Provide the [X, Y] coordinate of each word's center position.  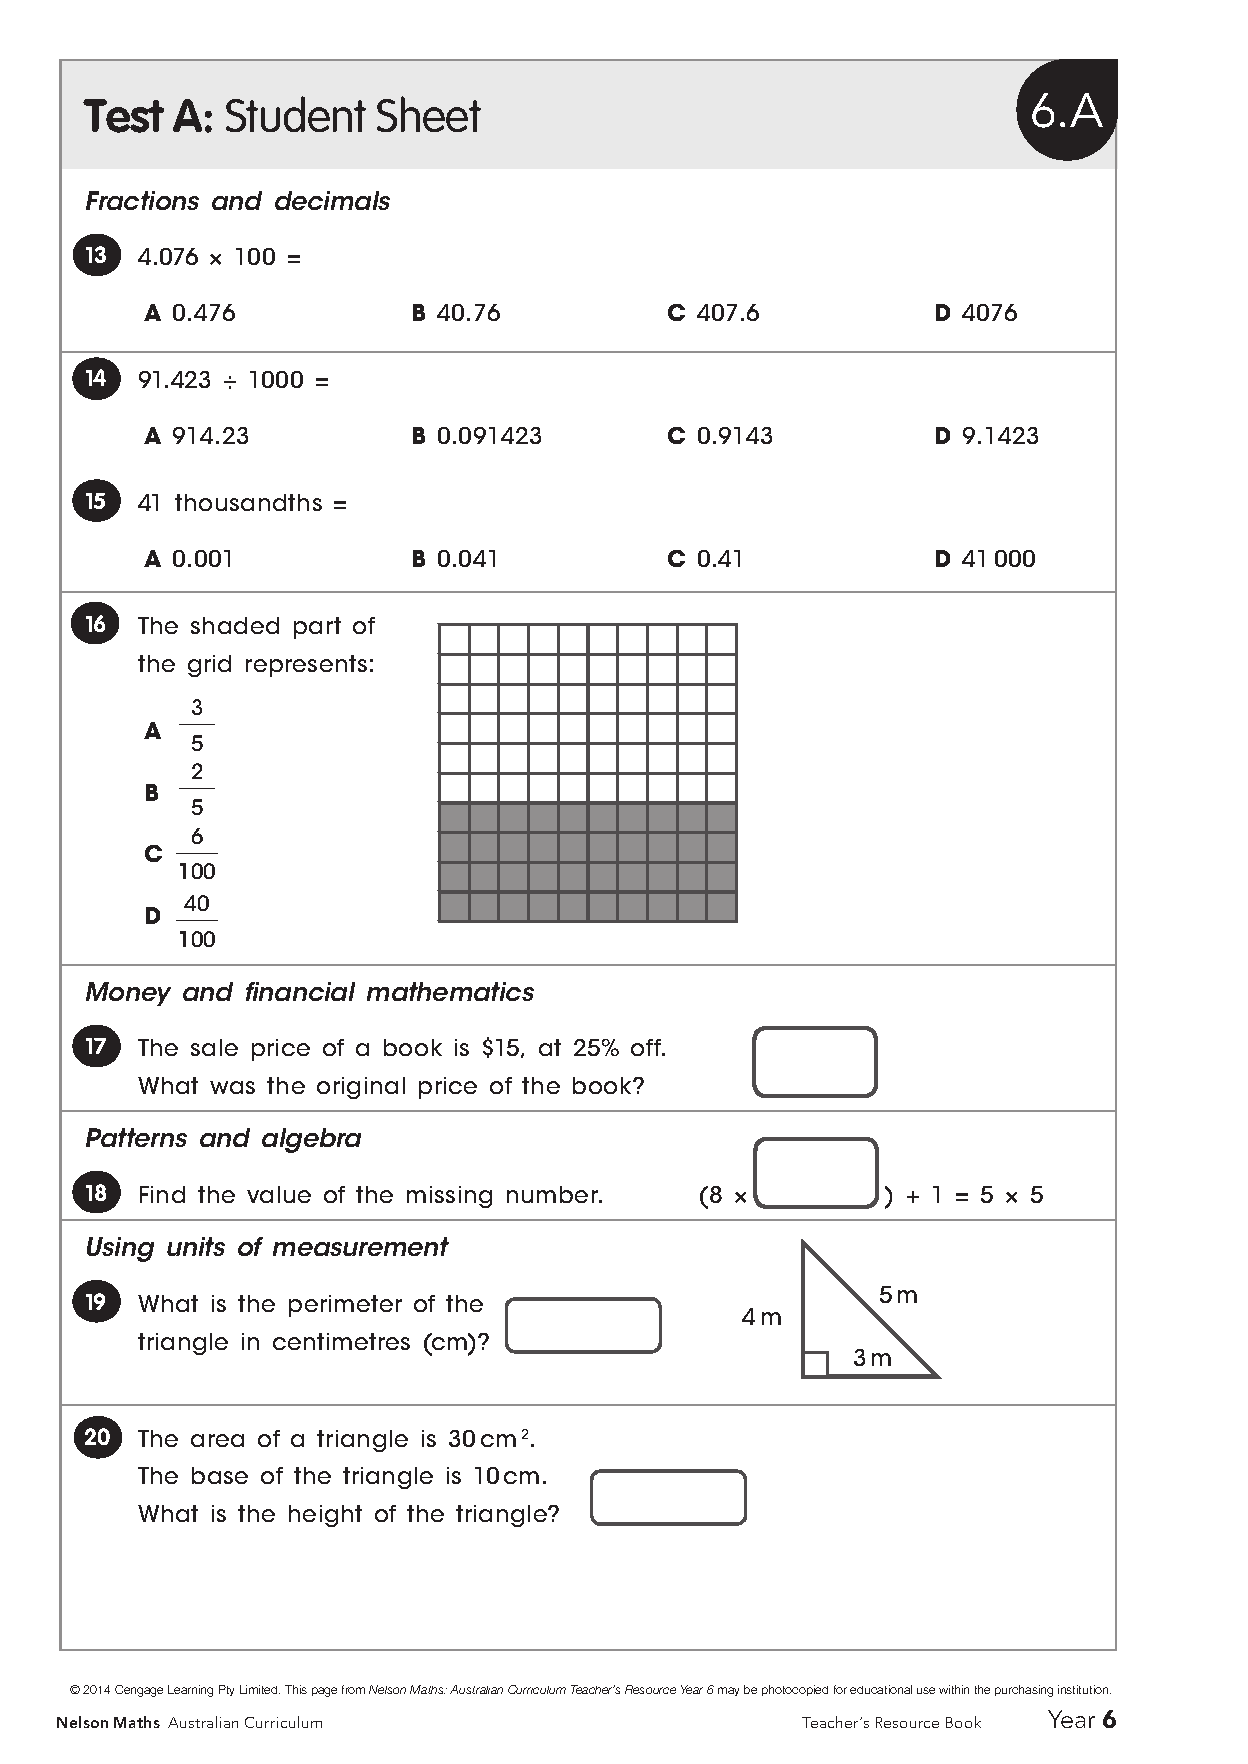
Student [296, 114]
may [728, 1691]
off [647, 1047]
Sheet [429, 114]
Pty [226, 1690]
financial [300, 991]
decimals [332, 200]
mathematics [450, 991]
